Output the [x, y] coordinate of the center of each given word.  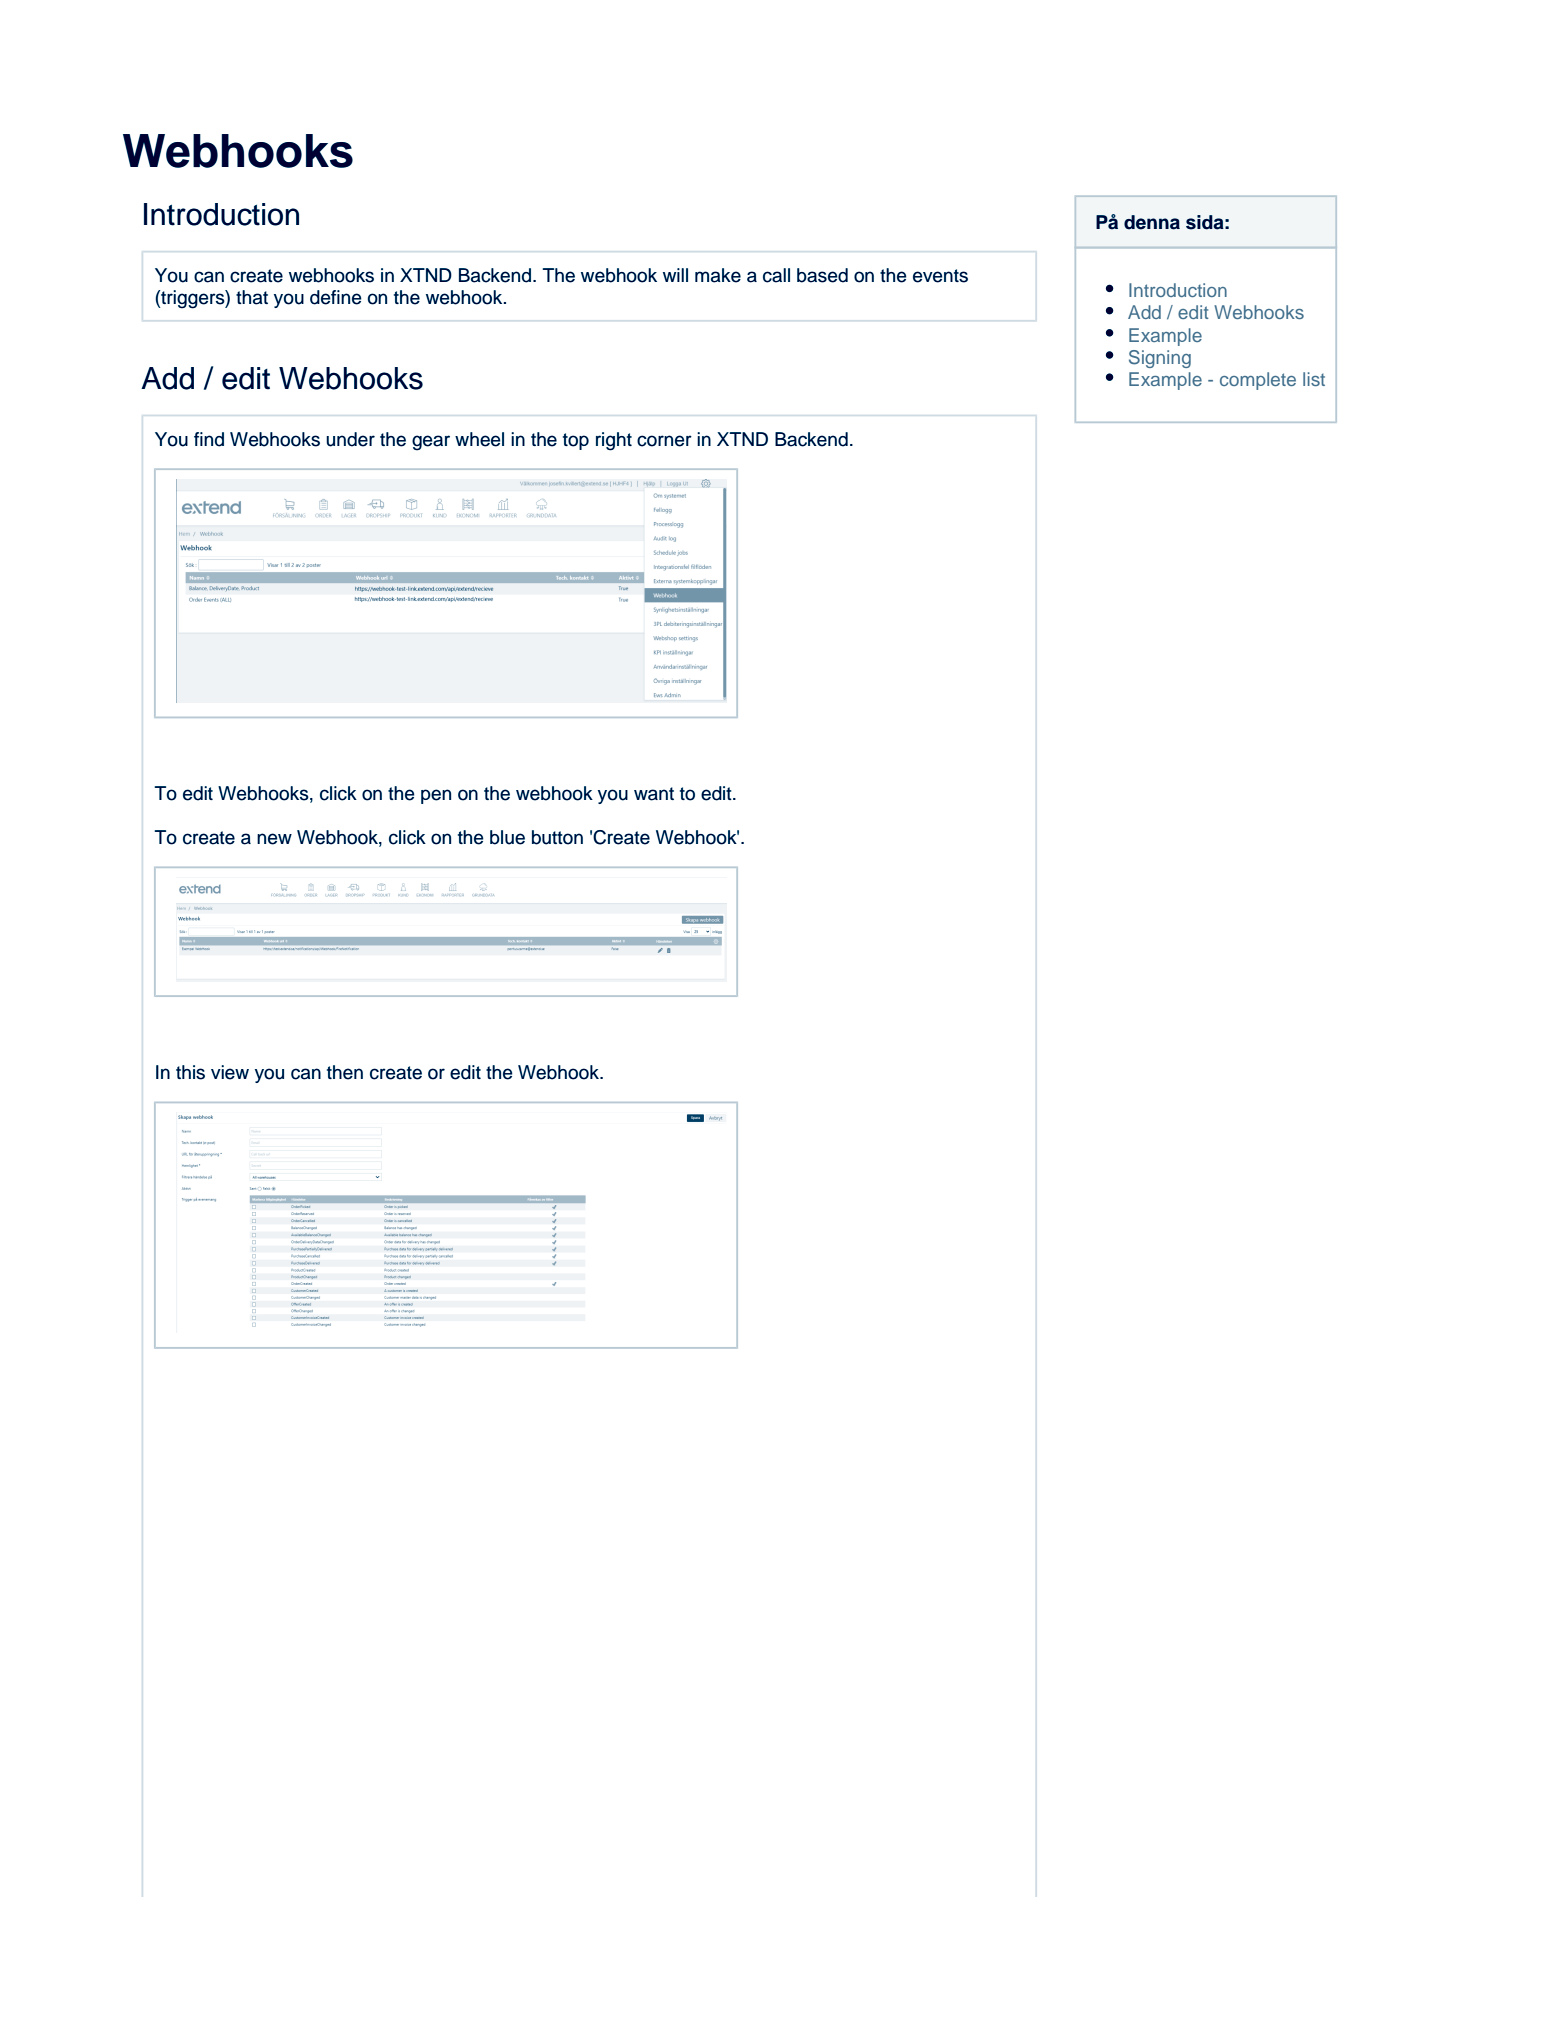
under [350, 439]
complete [1258, 381]
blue [507, 837]
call [776, 275]
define [335, 297]
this [190, 1072]
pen [436, 796]
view [230, 1072]
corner [664, 441]
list [1314, 379]
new [274, 839]
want [654, 794]
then [345, 1072]
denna [1152, 222]
